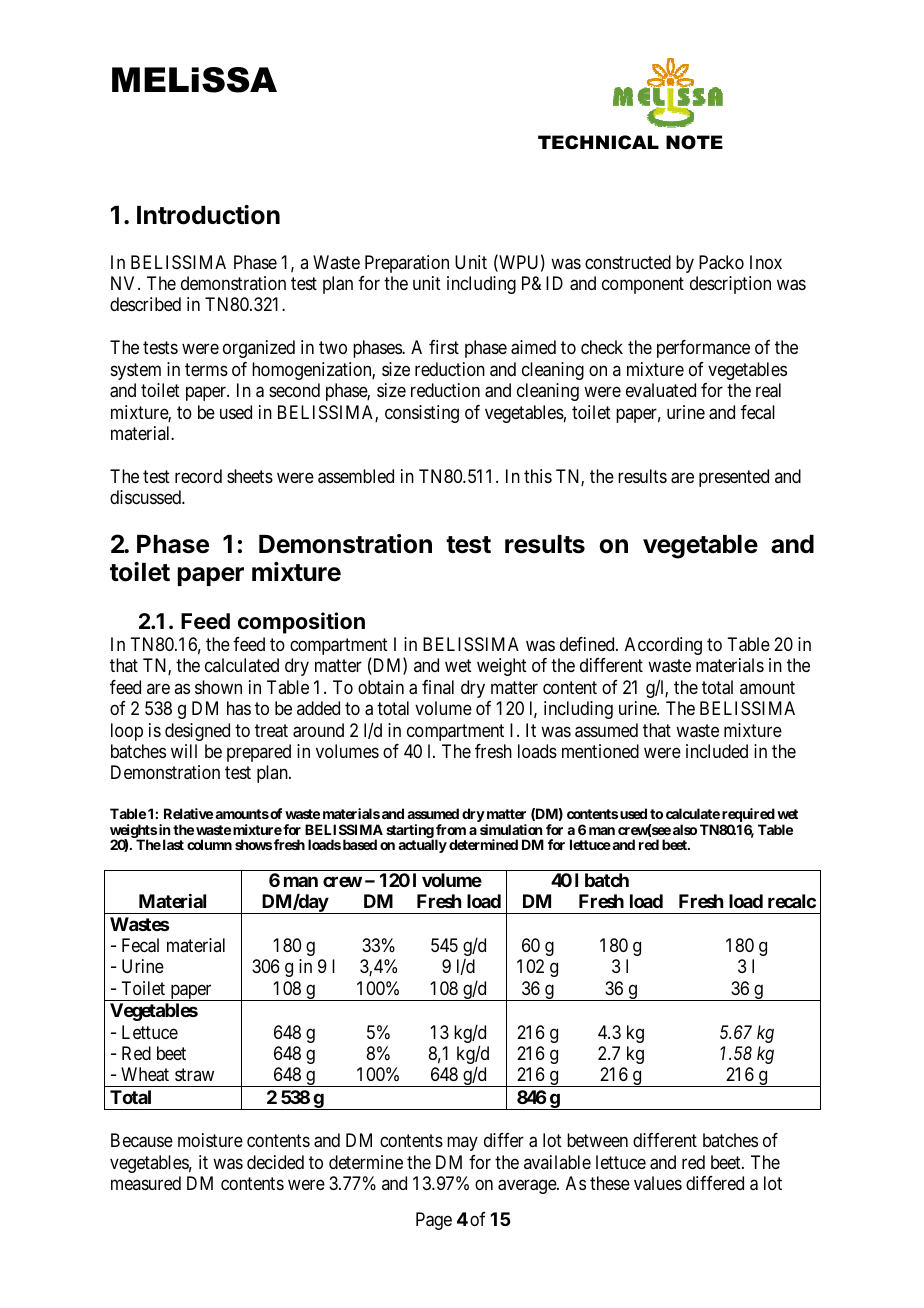 Image resolution: width=924 pixels, height=1308 pixels. What do you see at coordinates (685, 829) in the page?
I see `also` at bounding box center [685, 829].
